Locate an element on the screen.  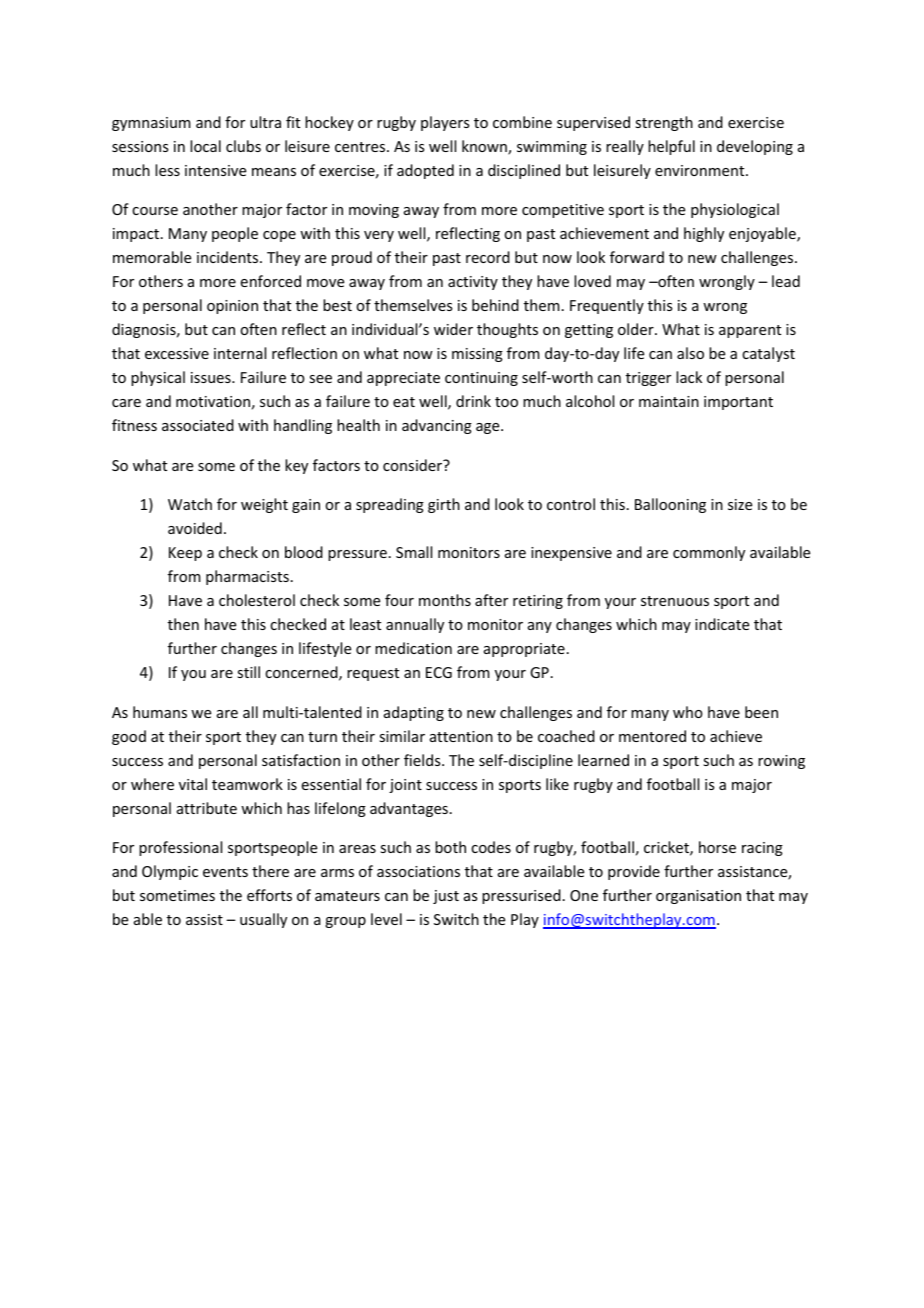
humans is located at coordinates (160, 712).
